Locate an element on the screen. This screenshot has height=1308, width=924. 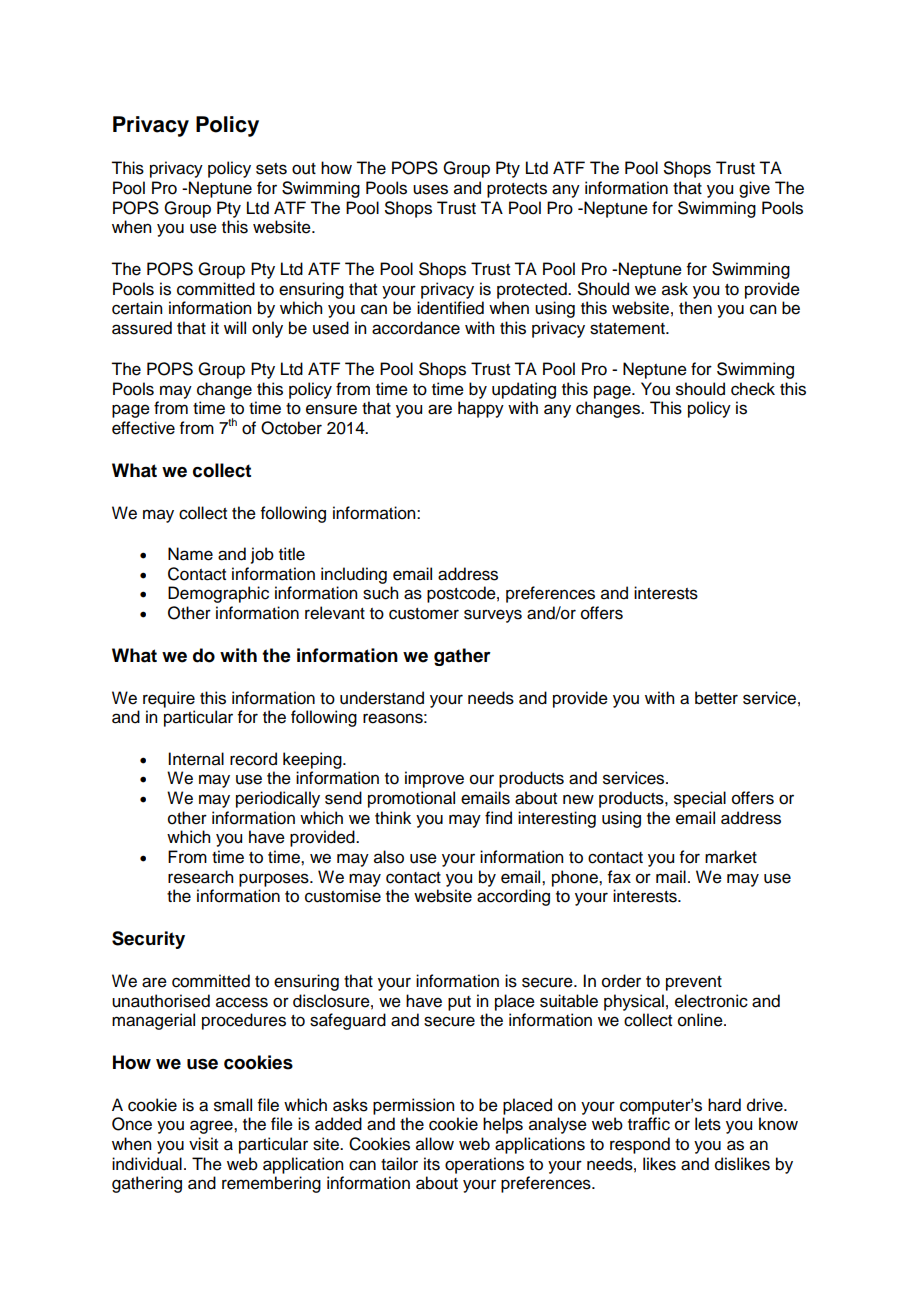
uses is located at coordinates (430, 189).
